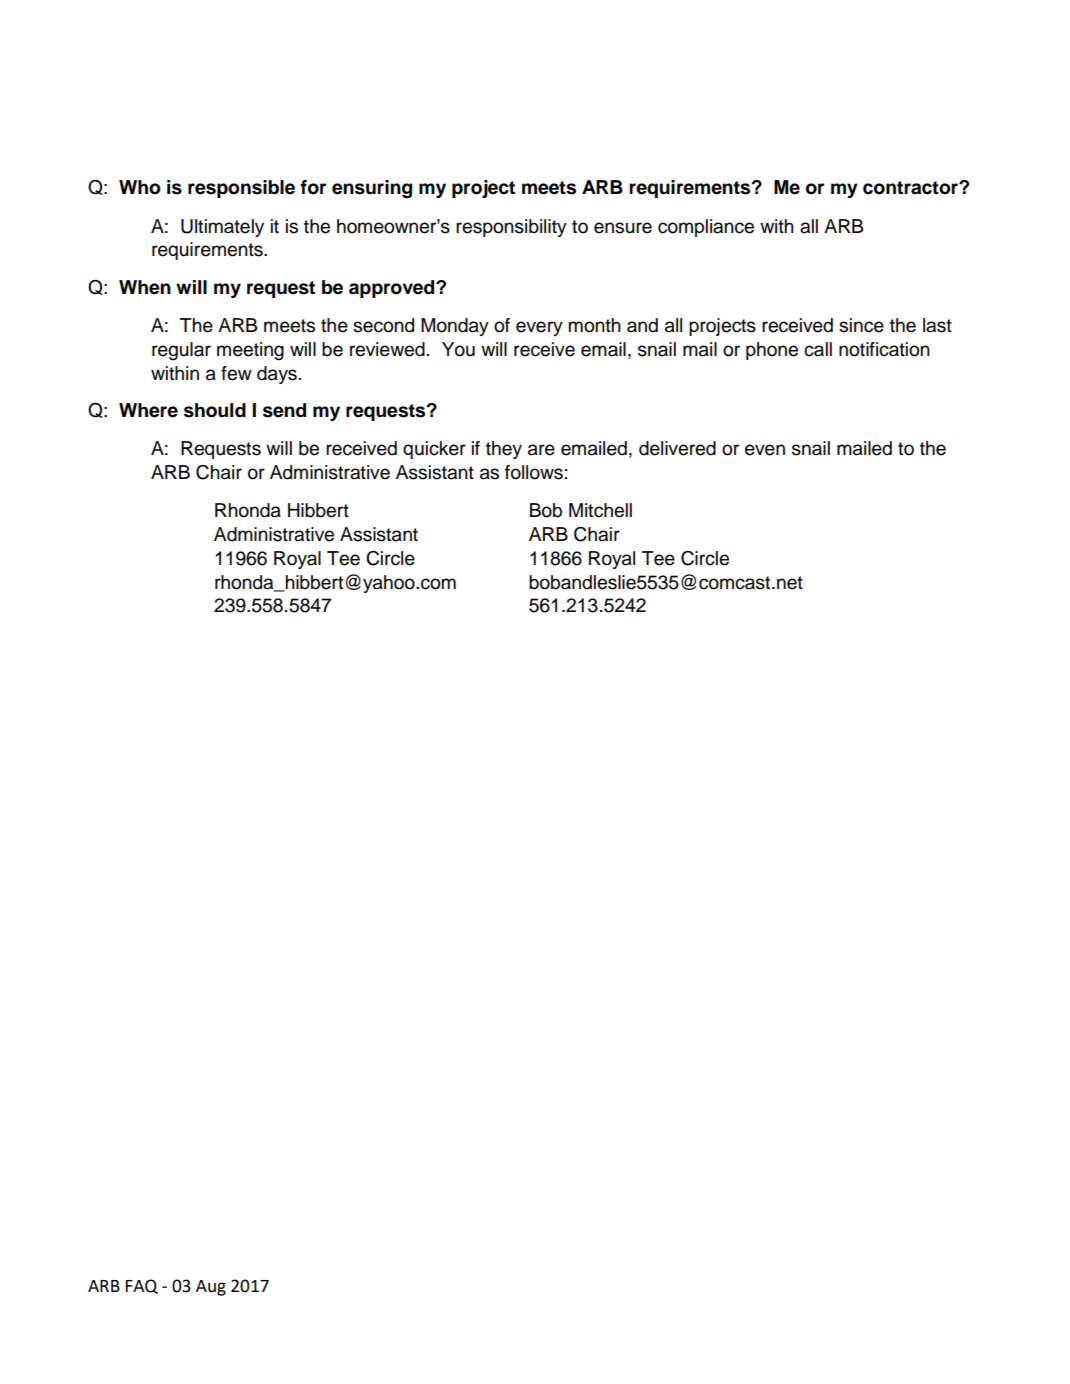 The image size is (1070, 1384). Describe the element at coordinates (706, 228) in the page. I see `compliance` at that location.
